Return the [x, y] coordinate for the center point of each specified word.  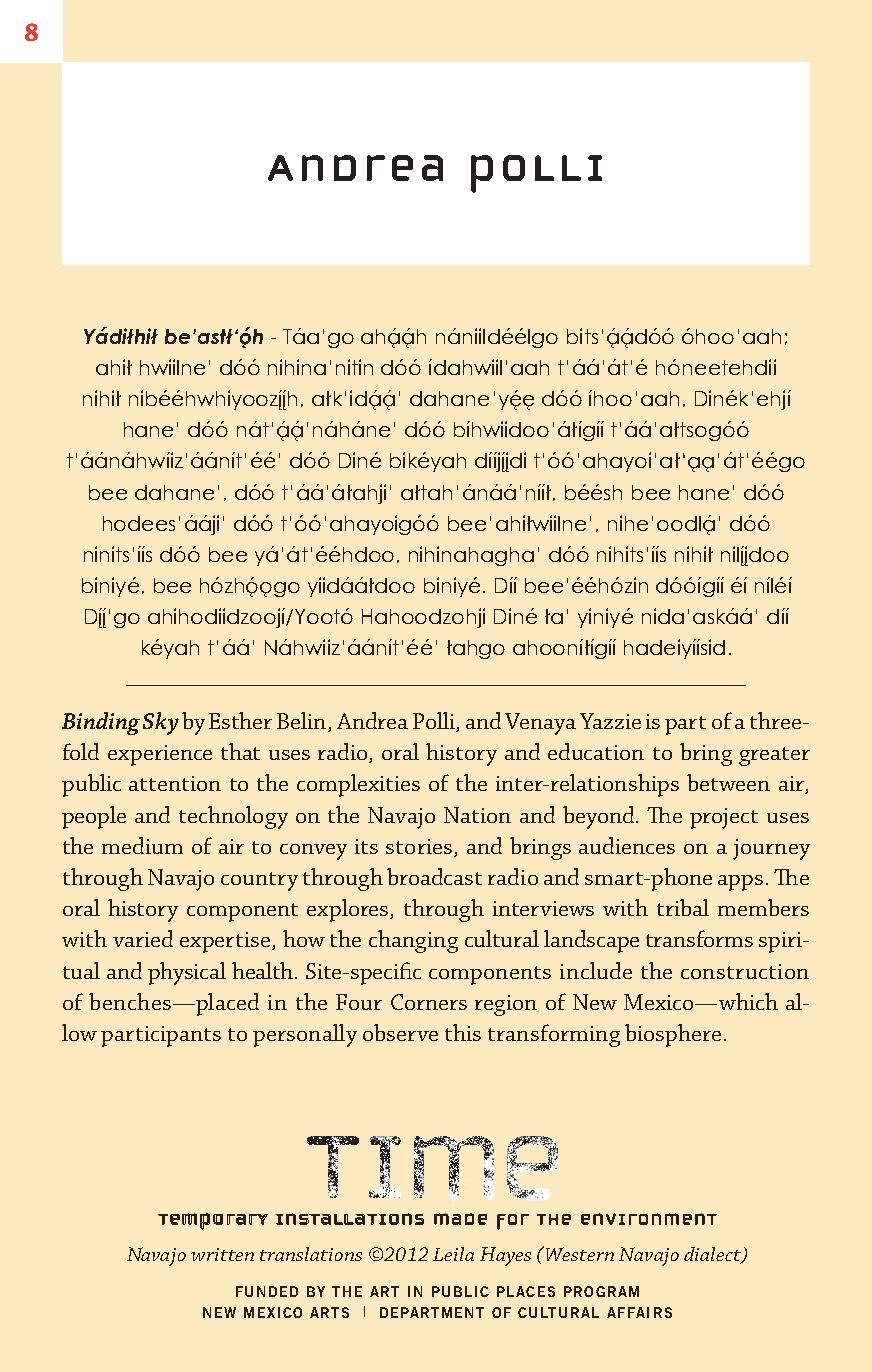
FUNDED [267, 1291]
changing [413, 941]
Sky [161, 723]
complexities [358, 785]
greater [774, 756]
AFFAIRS [639, 1312]
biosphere [673, 1035]
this [463, 1032]
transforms [699, 938]
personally [305, 1035]
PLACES [526, 1291]
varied [143, 938]
